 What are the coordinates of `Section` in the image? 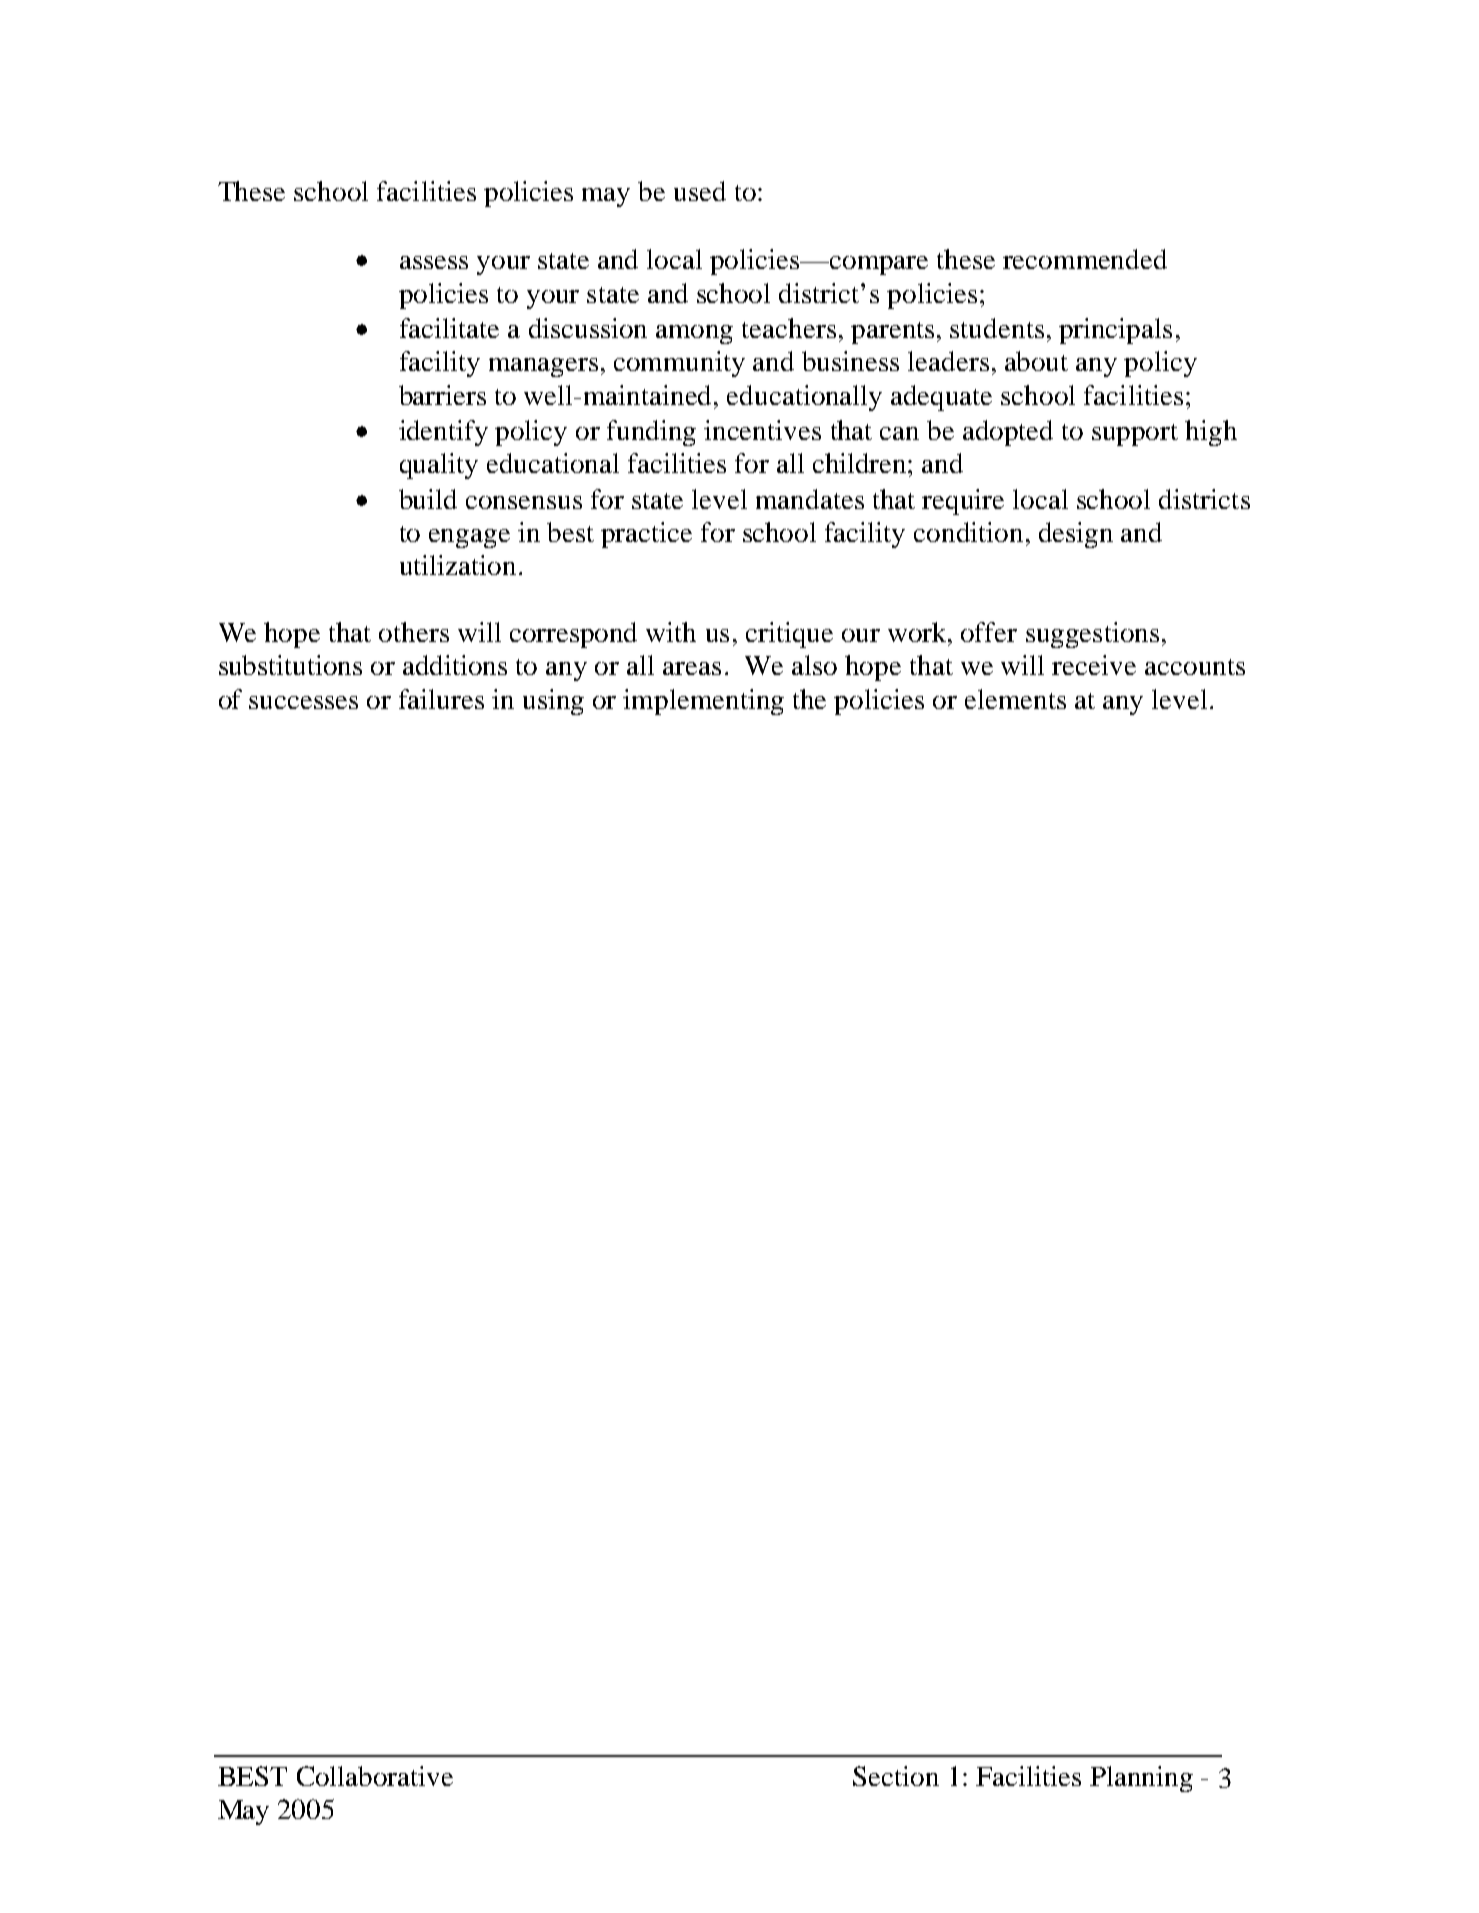 It's located at (896, 1776).
